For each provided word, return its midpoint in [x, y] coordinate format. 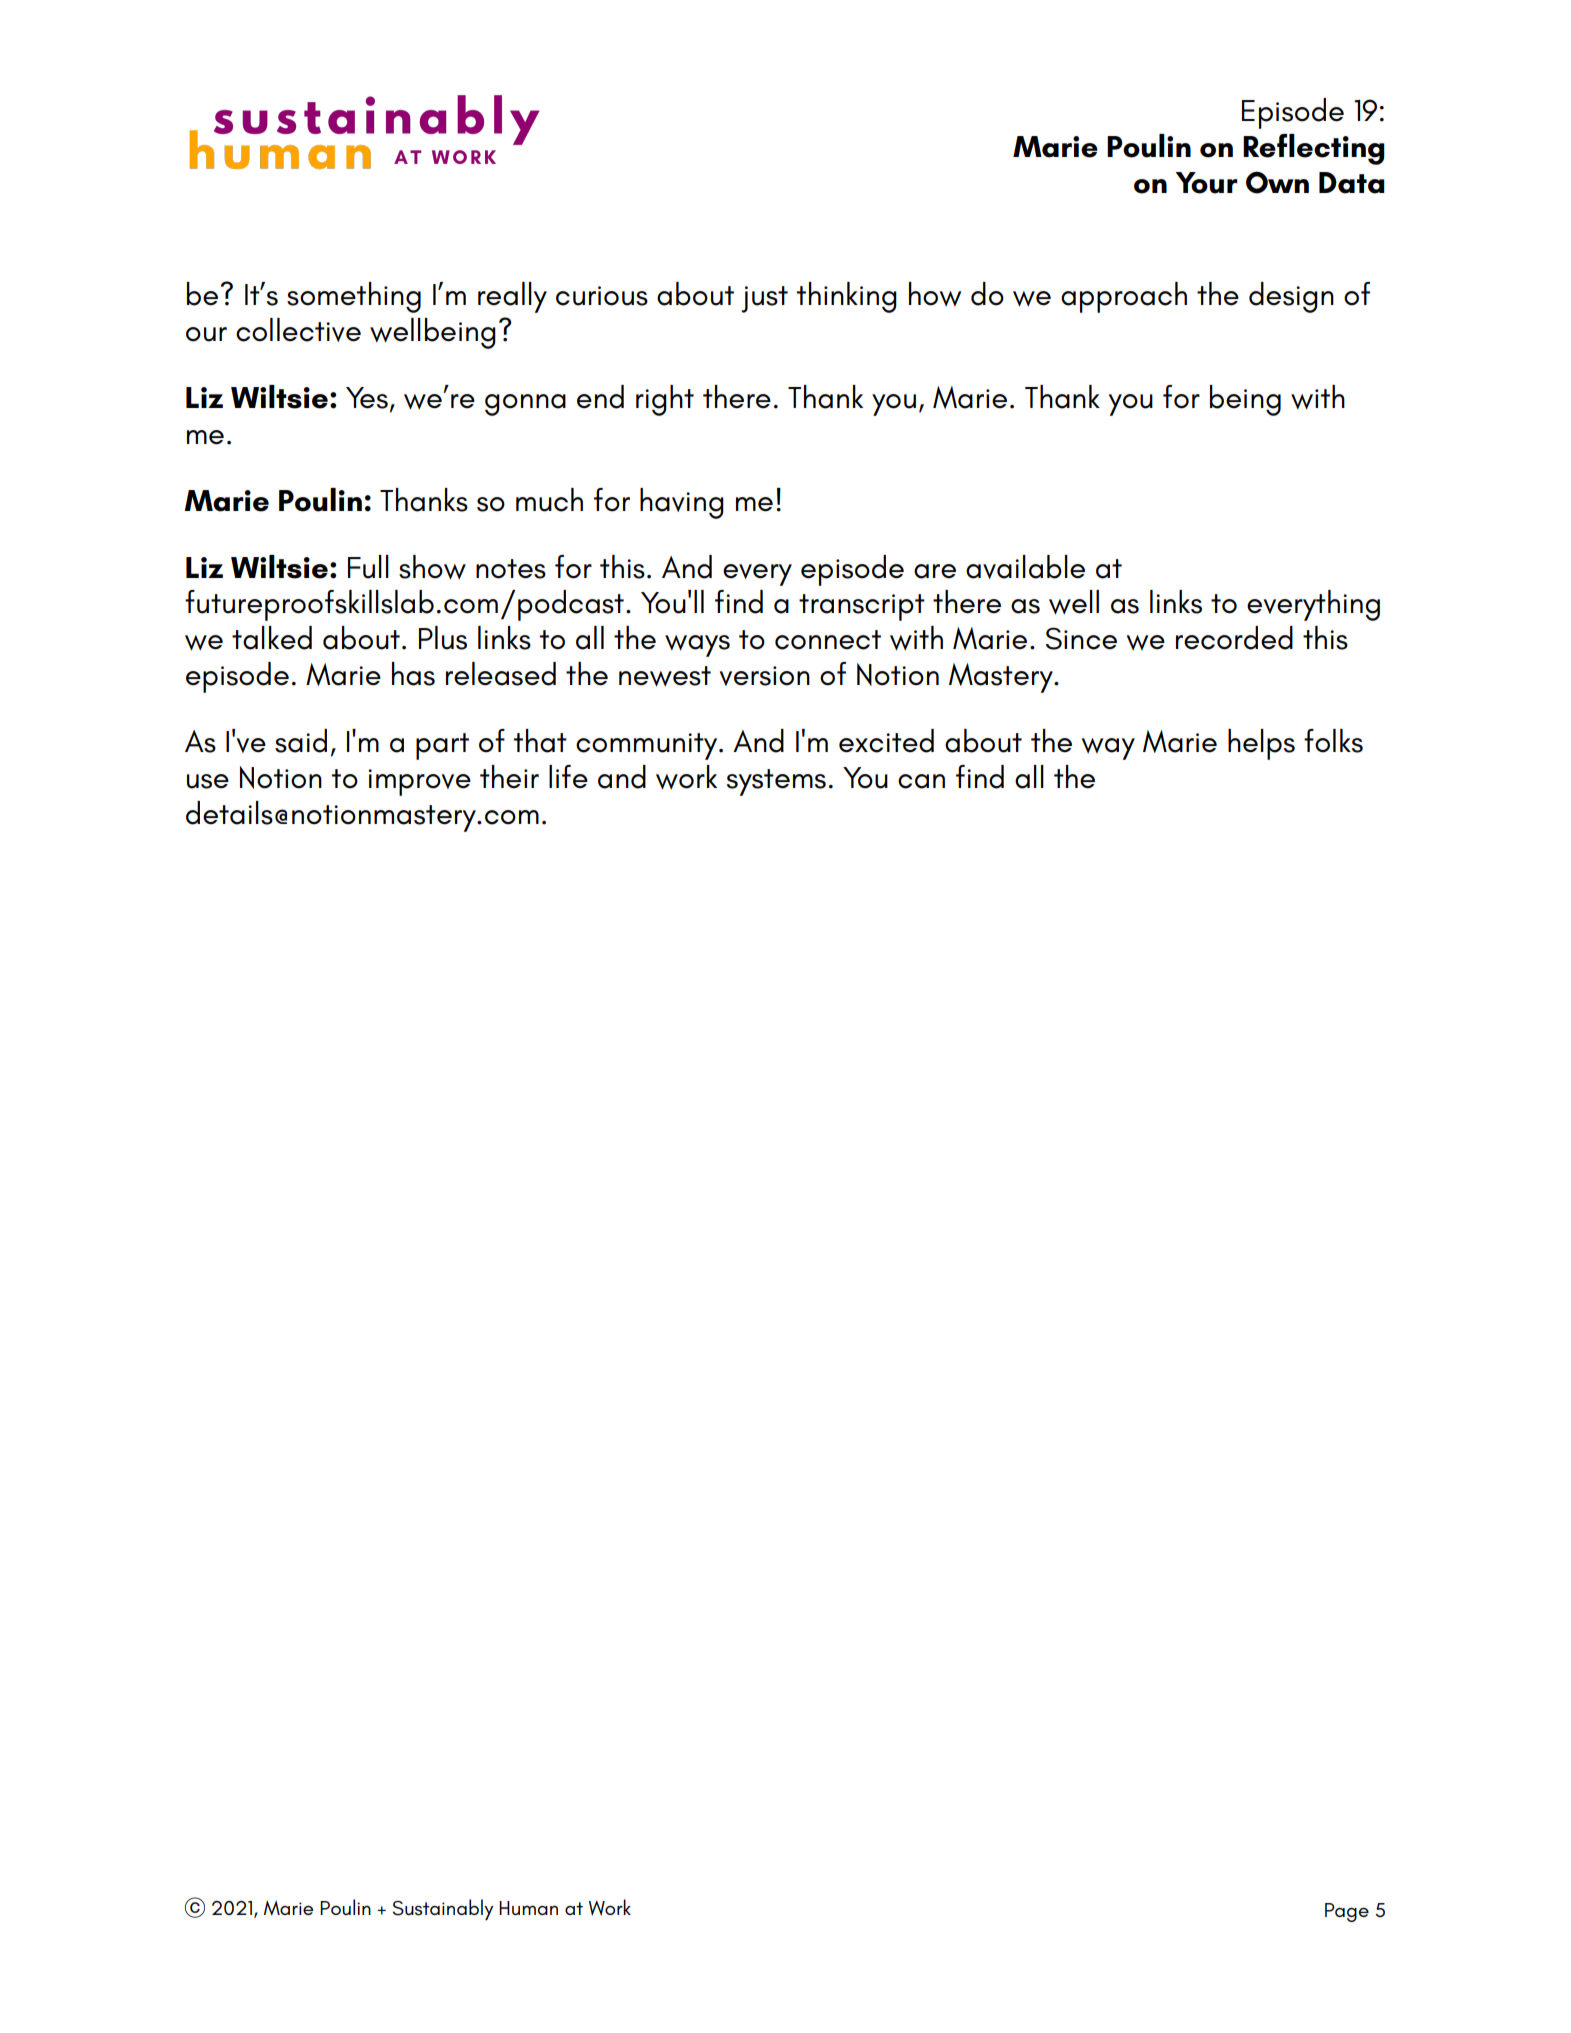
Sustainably [443, 1909]
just [764, 299]
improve [419, 782]
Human [528, 1908]
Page [1347, 1912]
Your [1206, 183]
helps [1261, 744]
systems [776, 782]
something [354, 297]
